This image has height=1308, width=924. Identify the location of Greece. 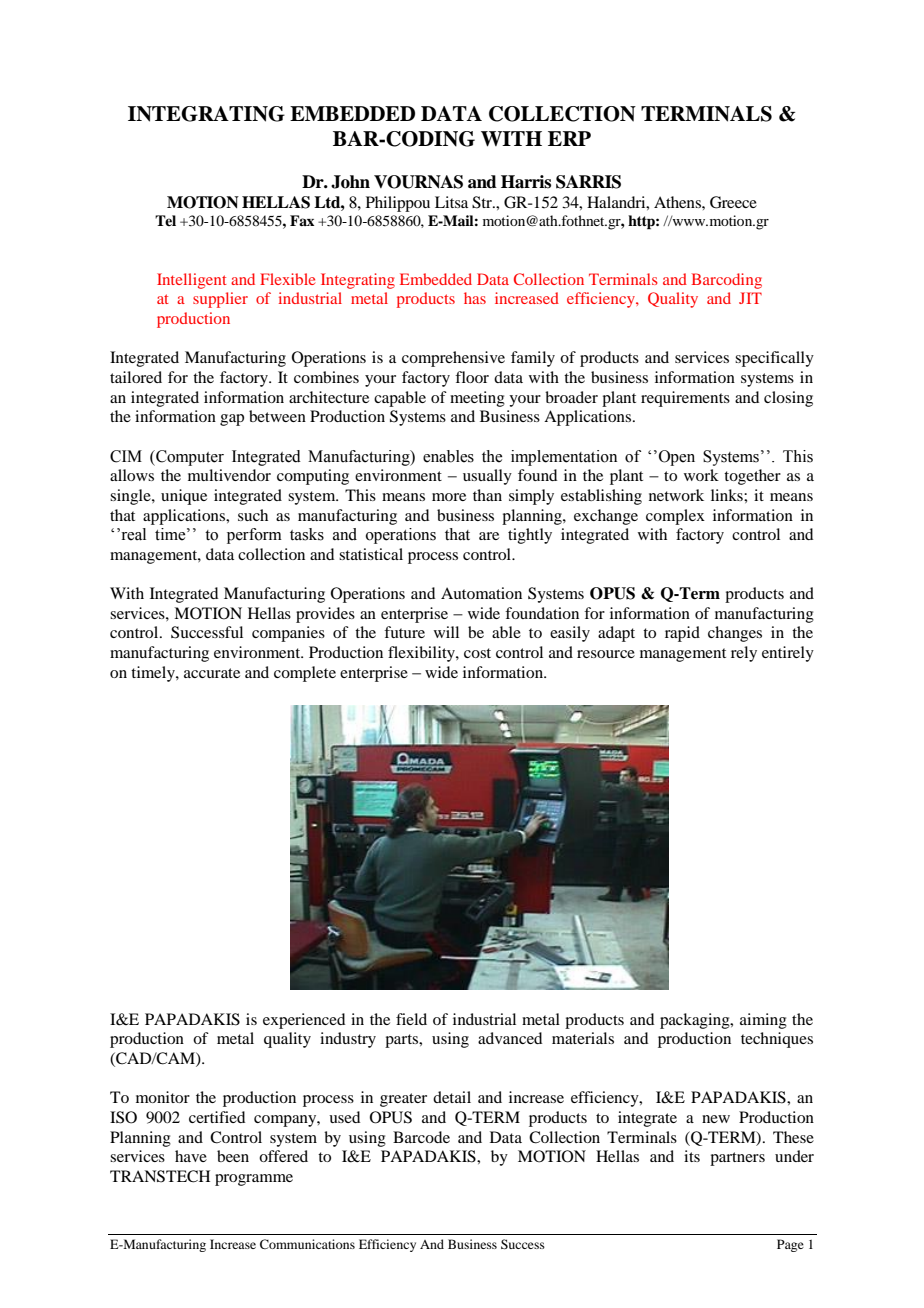
(733, 202).
